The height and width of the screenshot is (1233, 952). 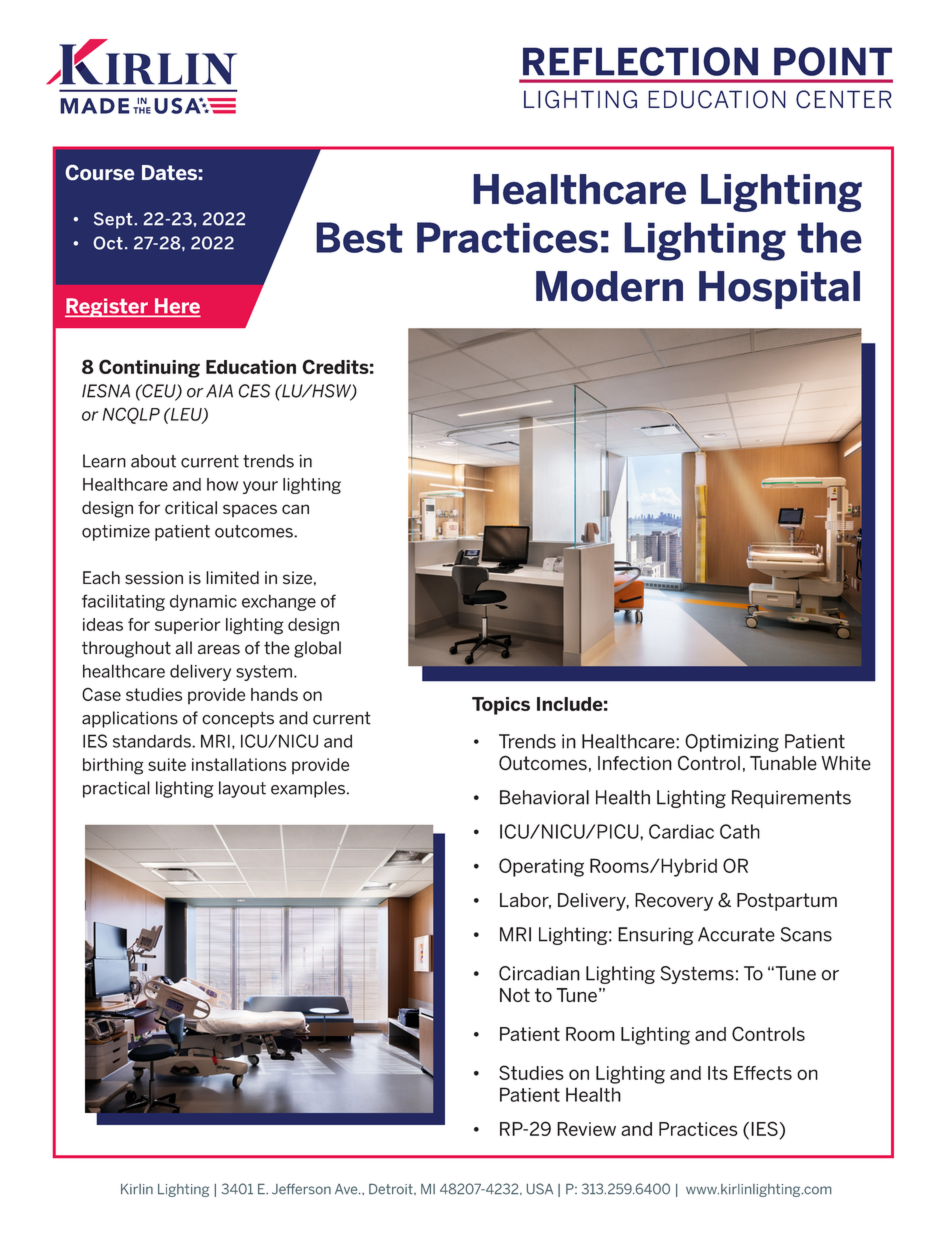 What do you see at coordinates (541, 867) in the screenshot?
I see `Operating` at bounding box center [541, 867].
